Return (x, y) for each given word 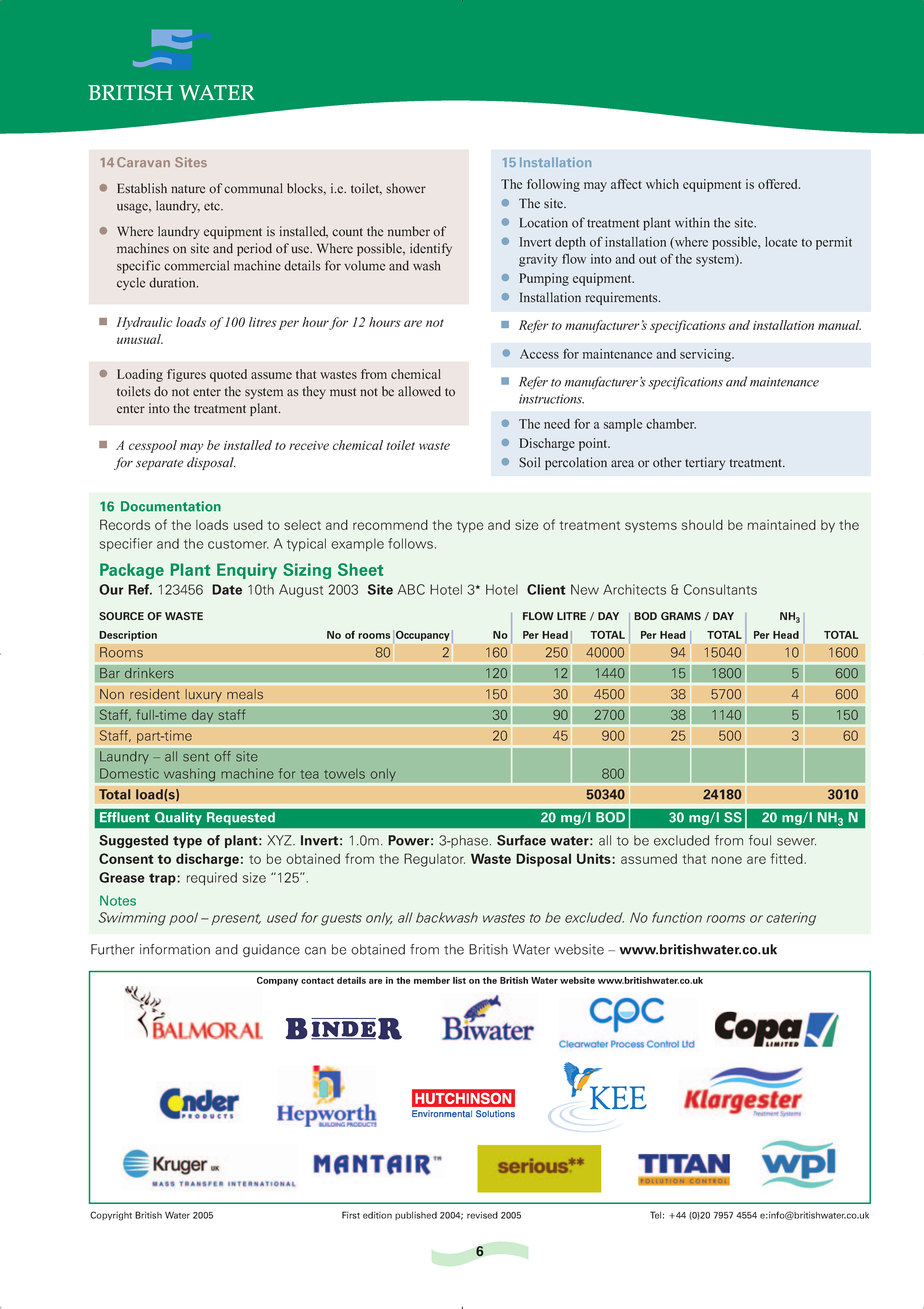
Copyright (111, 1216)
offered (779, 184)
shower (406, 188)
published (416, 1215)
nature (188, 189)
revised (482, 1215)
